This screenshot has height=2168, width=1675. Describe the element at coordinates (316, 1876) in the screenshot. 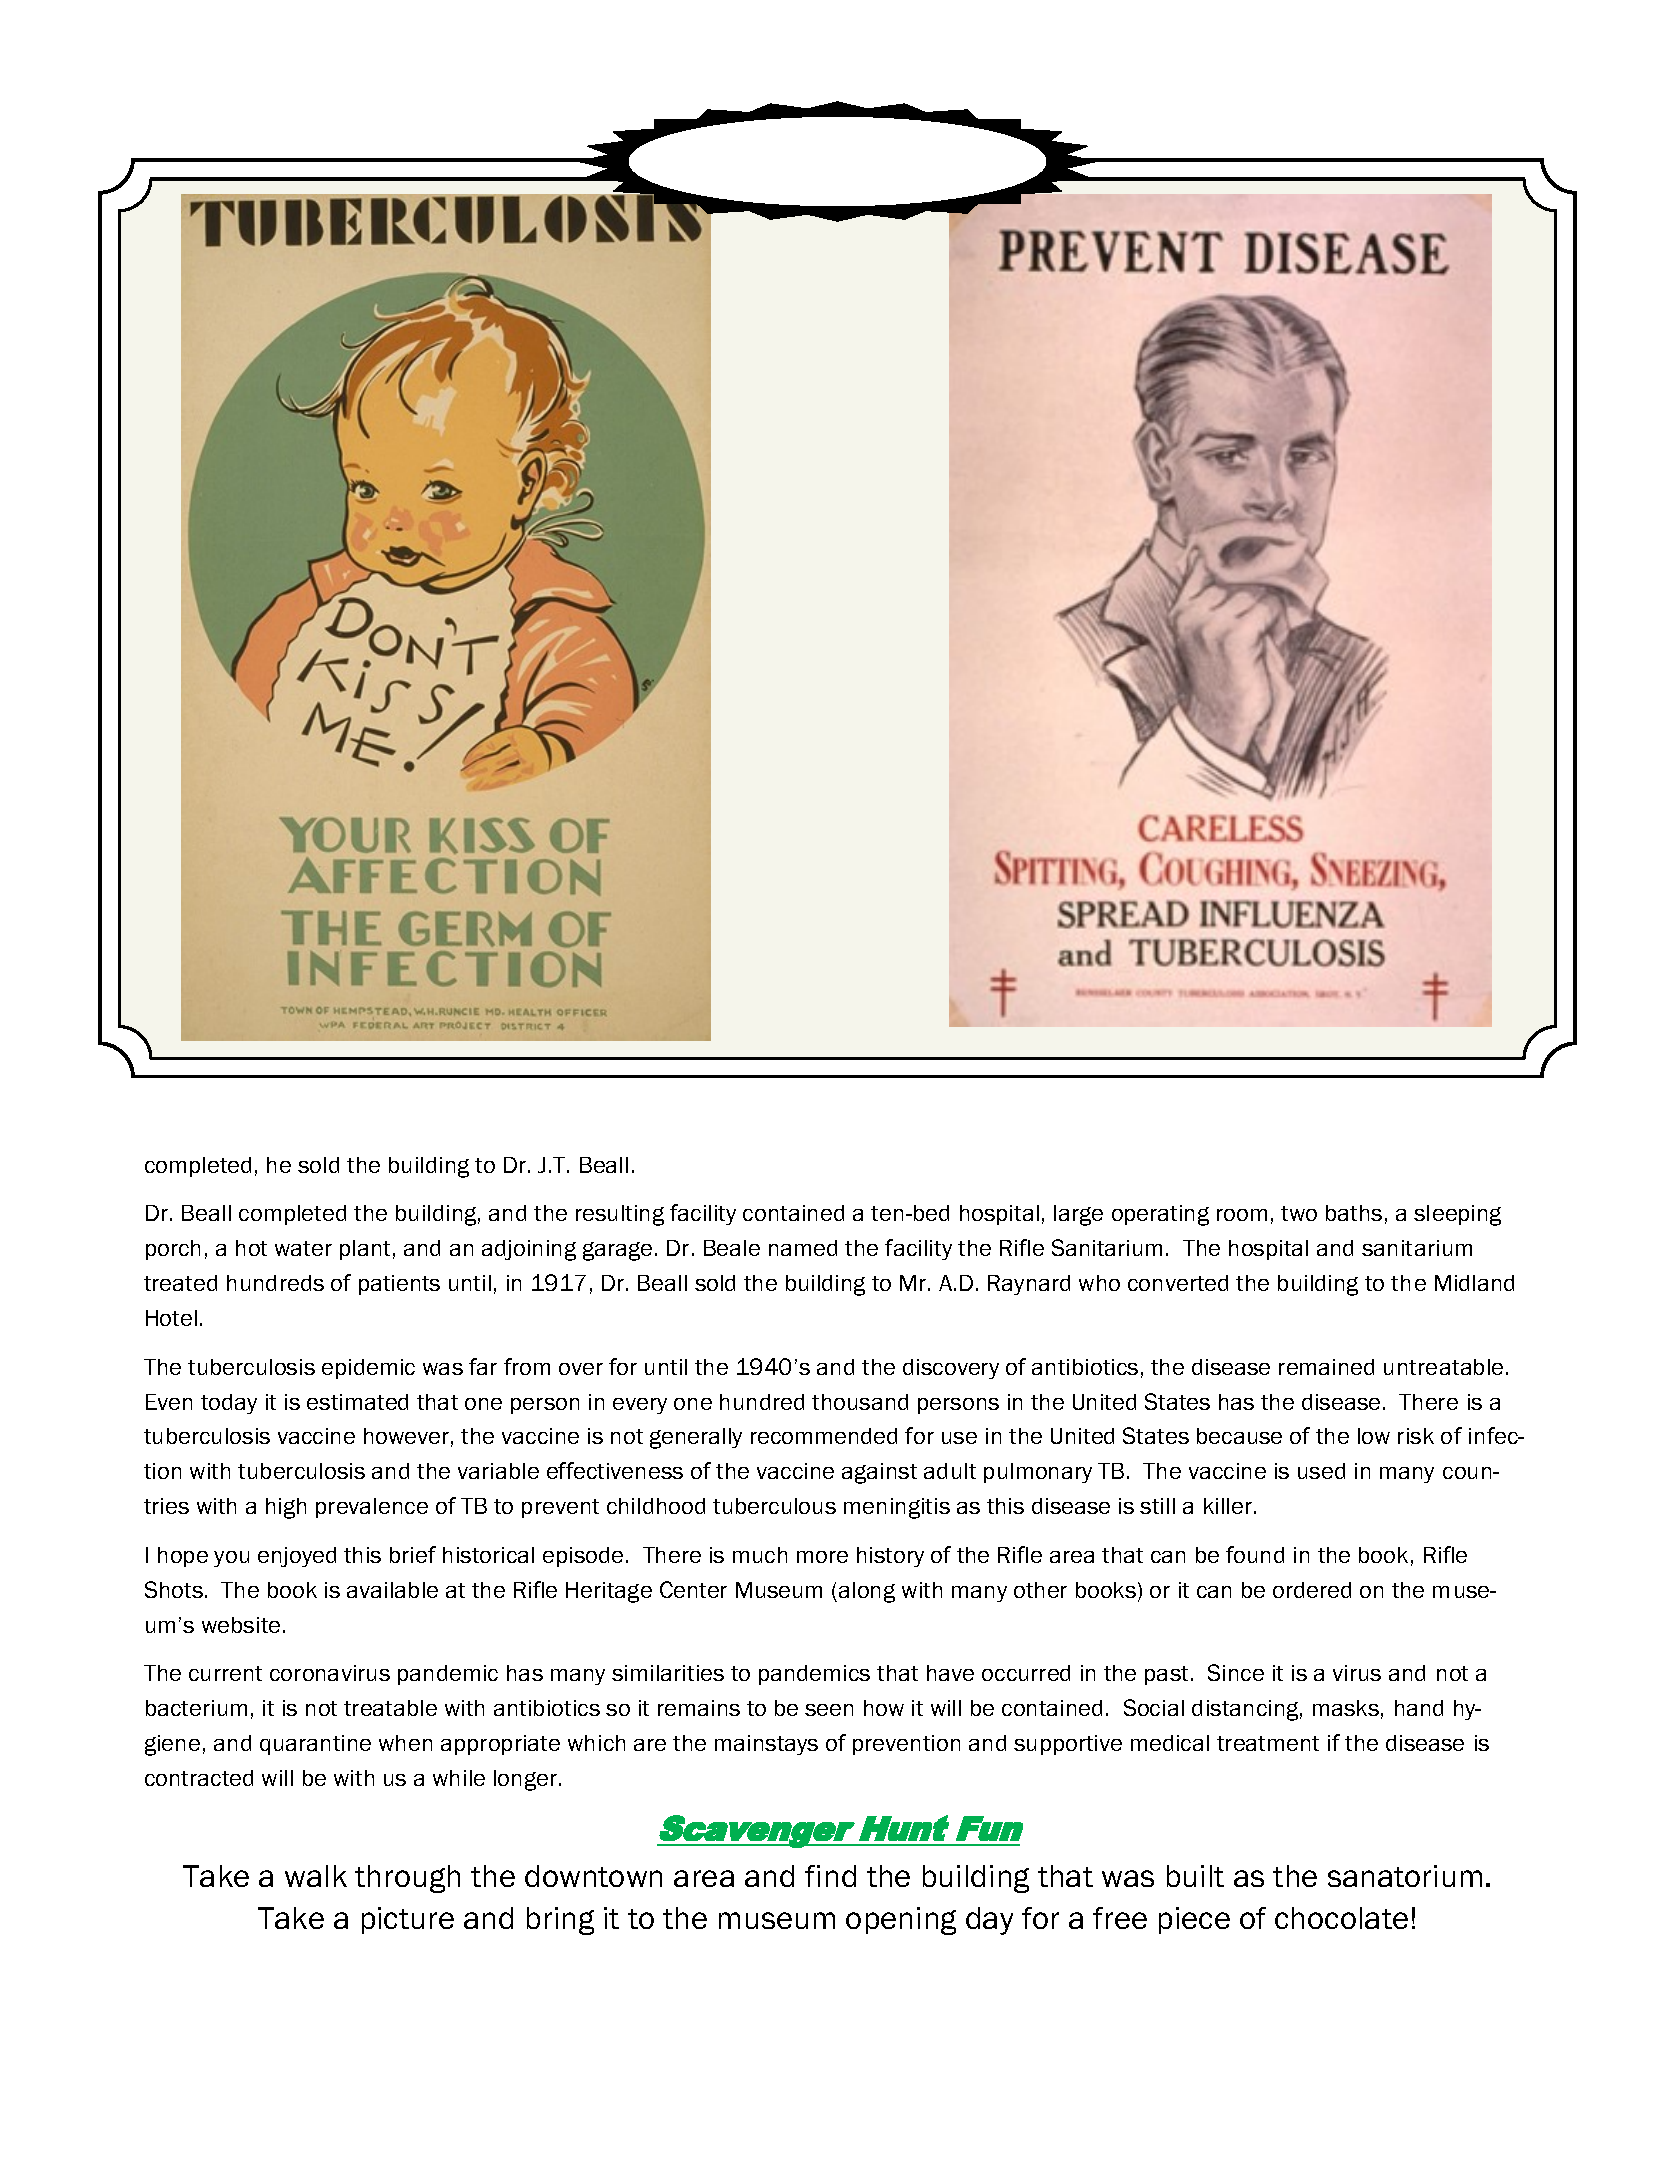

I see `walk` at that location.
